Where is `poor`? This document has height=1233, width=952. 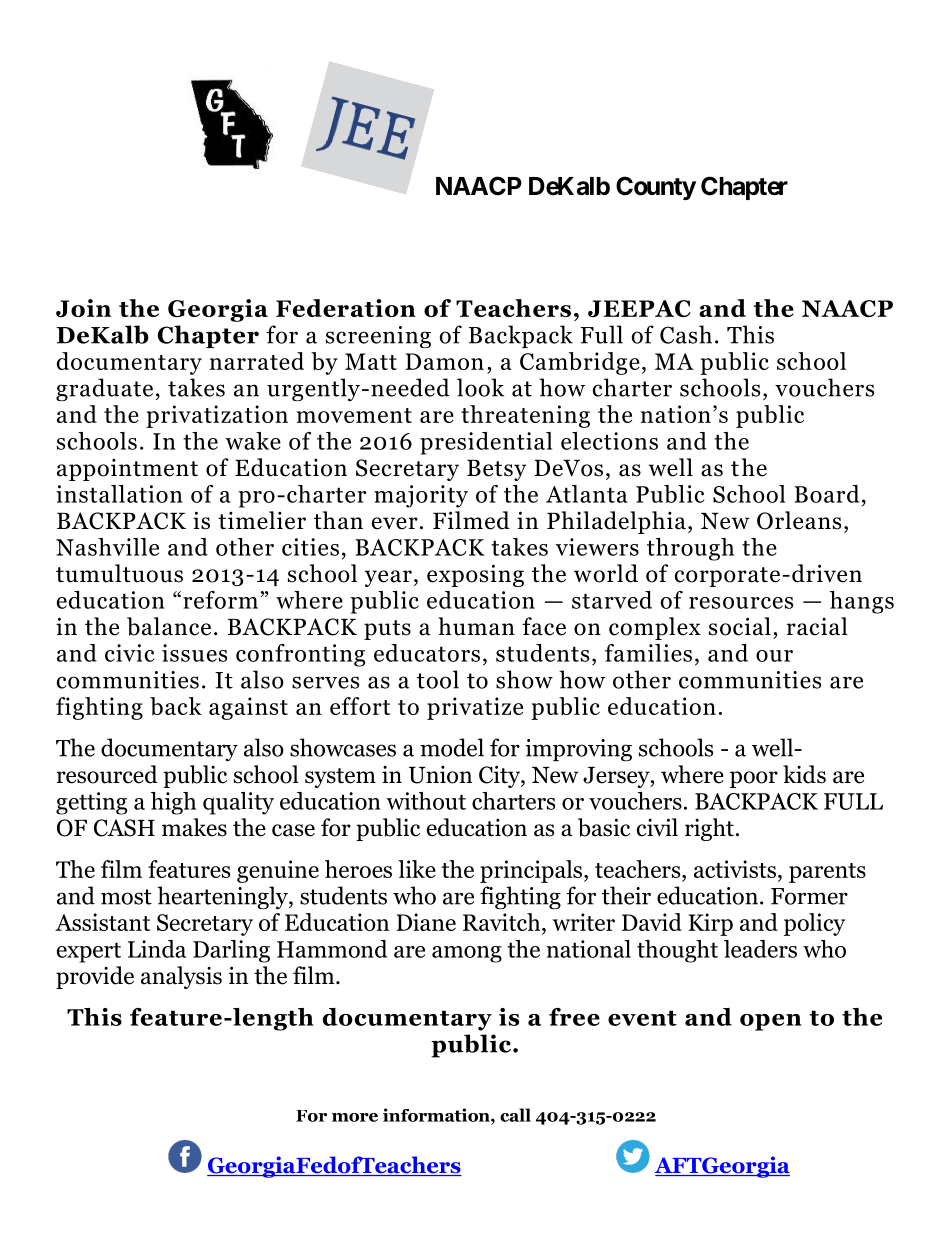
poor is located at coordinates (754, 779).
